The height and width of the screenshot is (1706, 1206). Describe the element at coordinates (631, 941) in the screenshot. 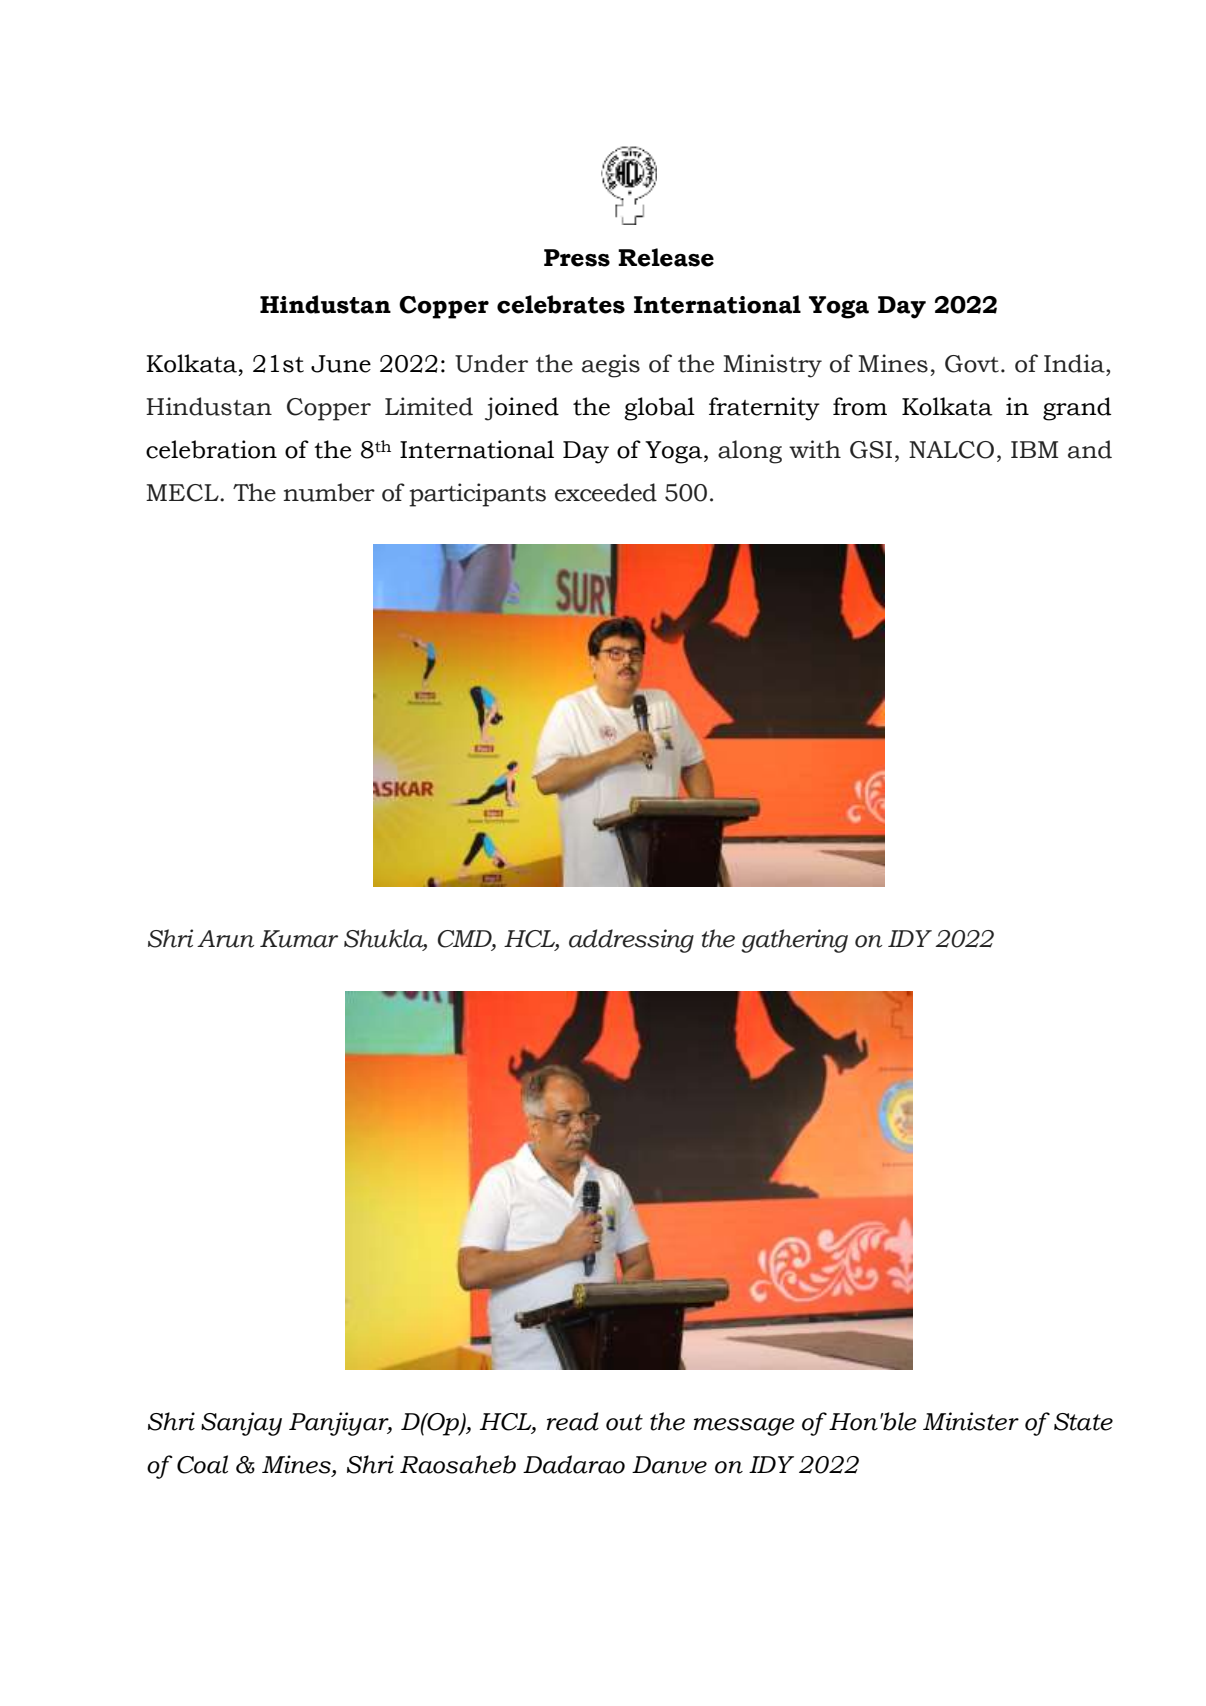

I see `addressing` at that location.
